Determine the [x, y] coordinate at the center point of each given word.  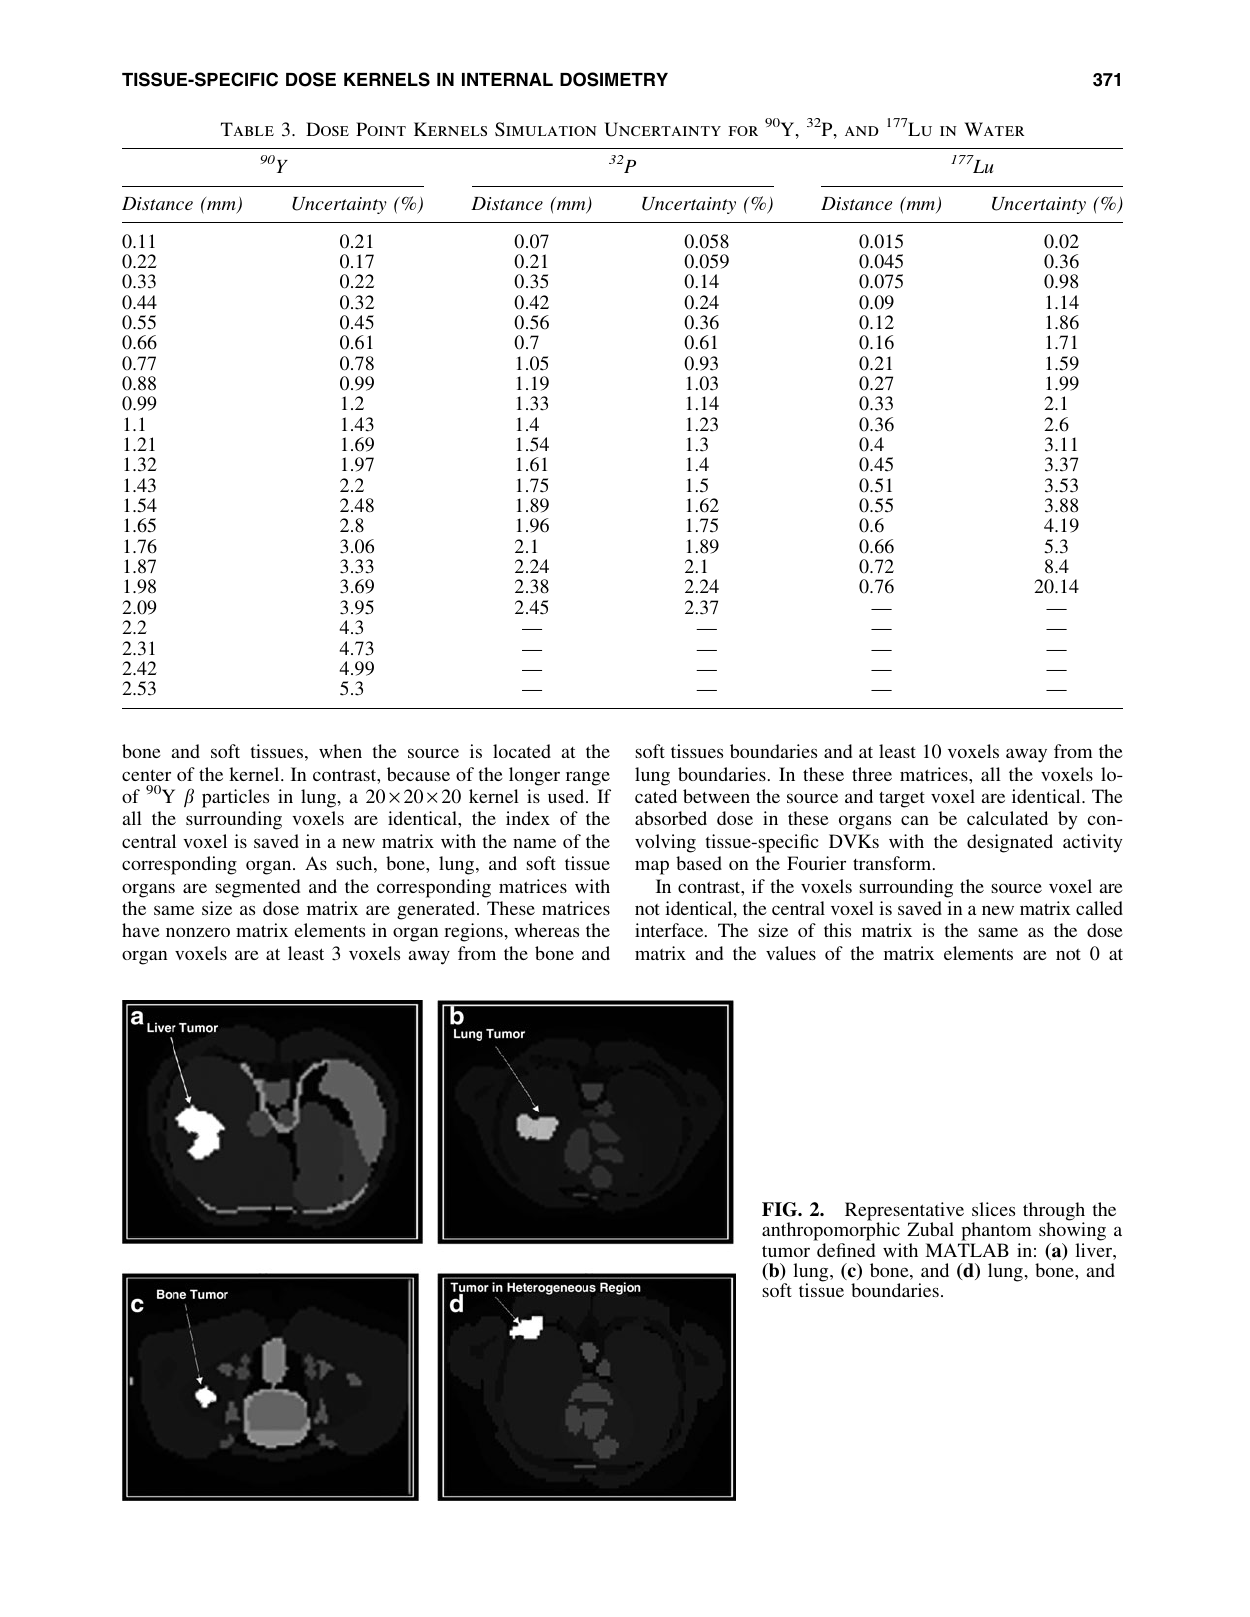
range [588, 778]
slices [993, 1209]
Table [247, 129]
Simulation [546, 129]
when [340, 751]
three [872, 774]
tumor [786, 1251]
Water [994, 129]
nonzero [198, 932]
